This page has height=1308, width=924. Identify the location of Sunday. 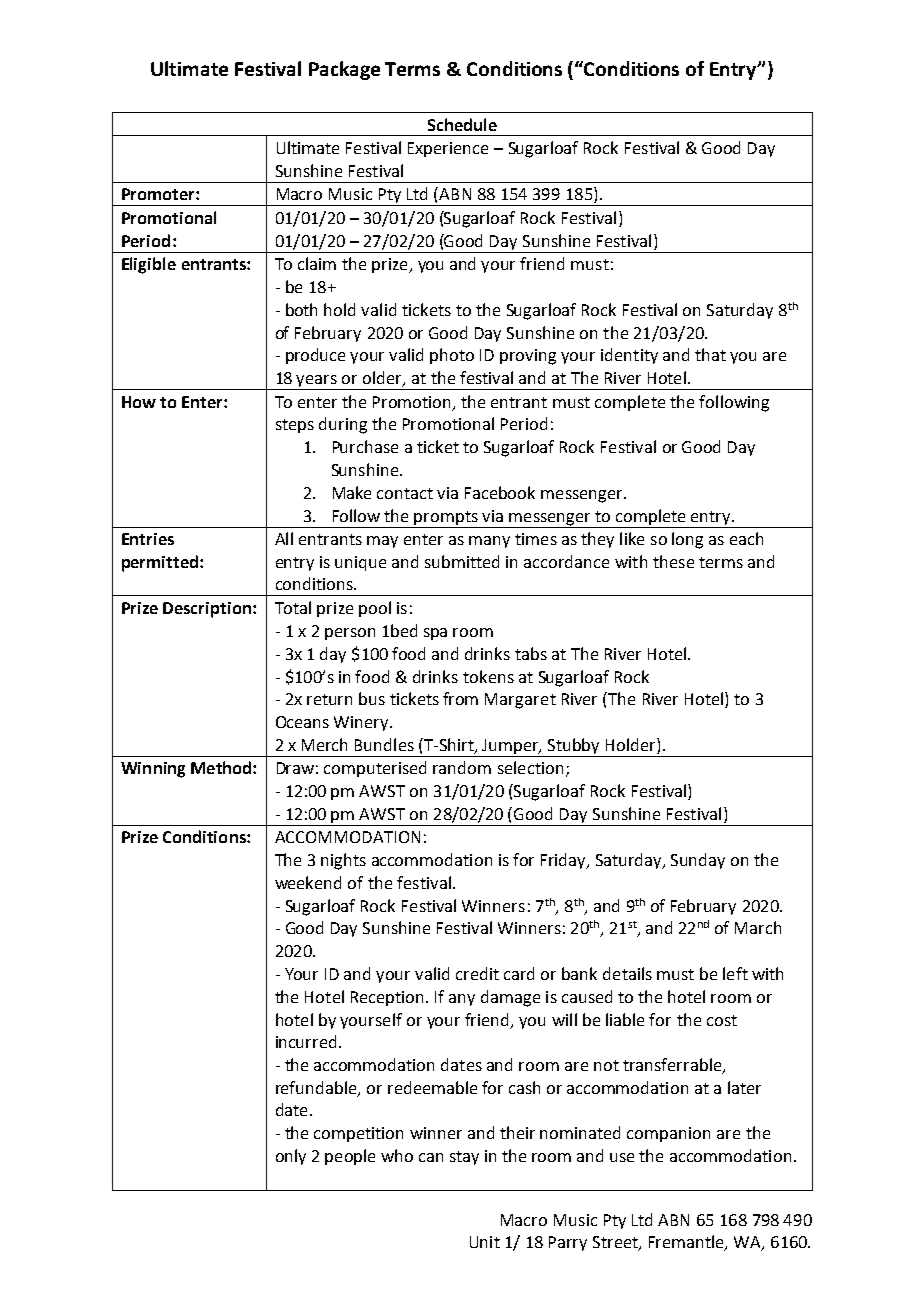
(698, 861).
